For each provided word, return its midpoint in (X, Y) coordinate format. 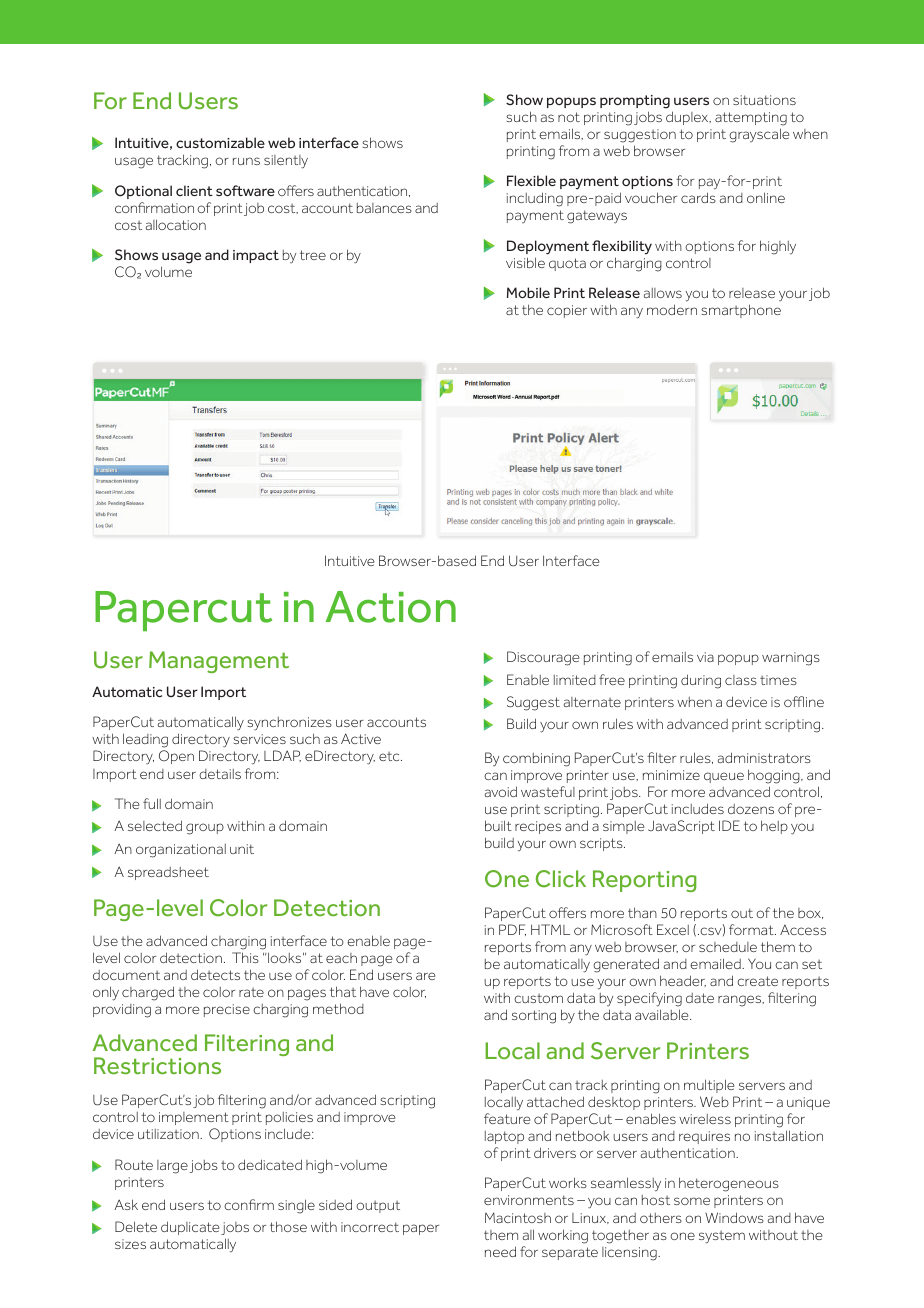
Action (390, 607)
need (500, 1251)
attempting (751, 119)
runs (246, 161)
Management (219, 662)
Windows (734, 1217)
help (774, 827)
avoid (501, 791)
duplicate (190, 1228)
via (705, 657)
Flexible (531, 180)
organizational (181, 851)
